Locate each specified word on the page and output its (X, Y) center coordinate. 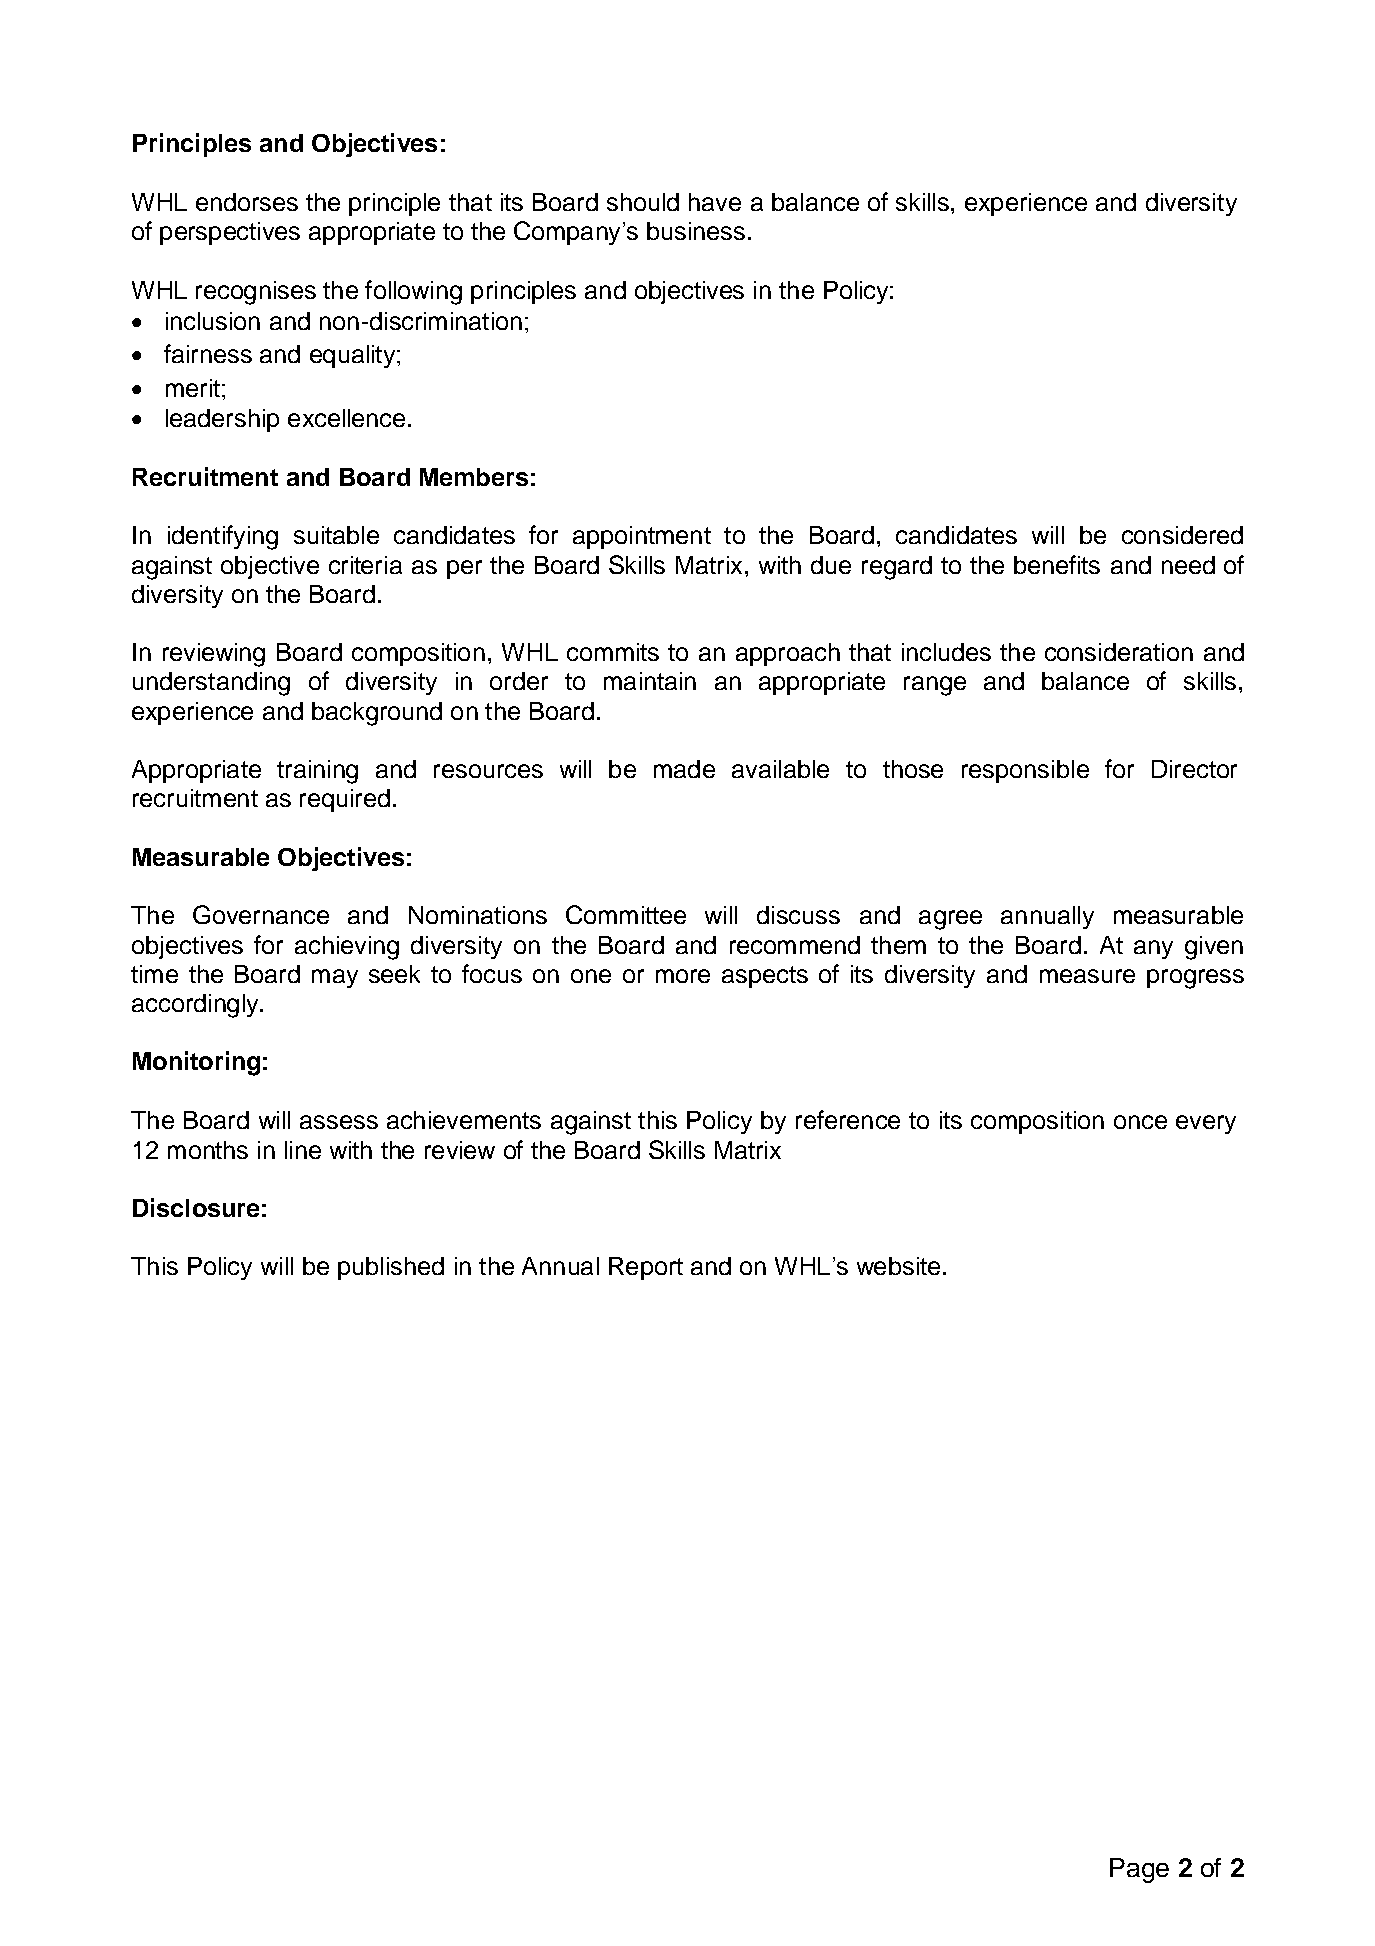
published (391, 1268)
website (898, 1266)
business (696, 231)
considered (1182, 535)
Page (1139, 1870)
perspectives (230, 233)
